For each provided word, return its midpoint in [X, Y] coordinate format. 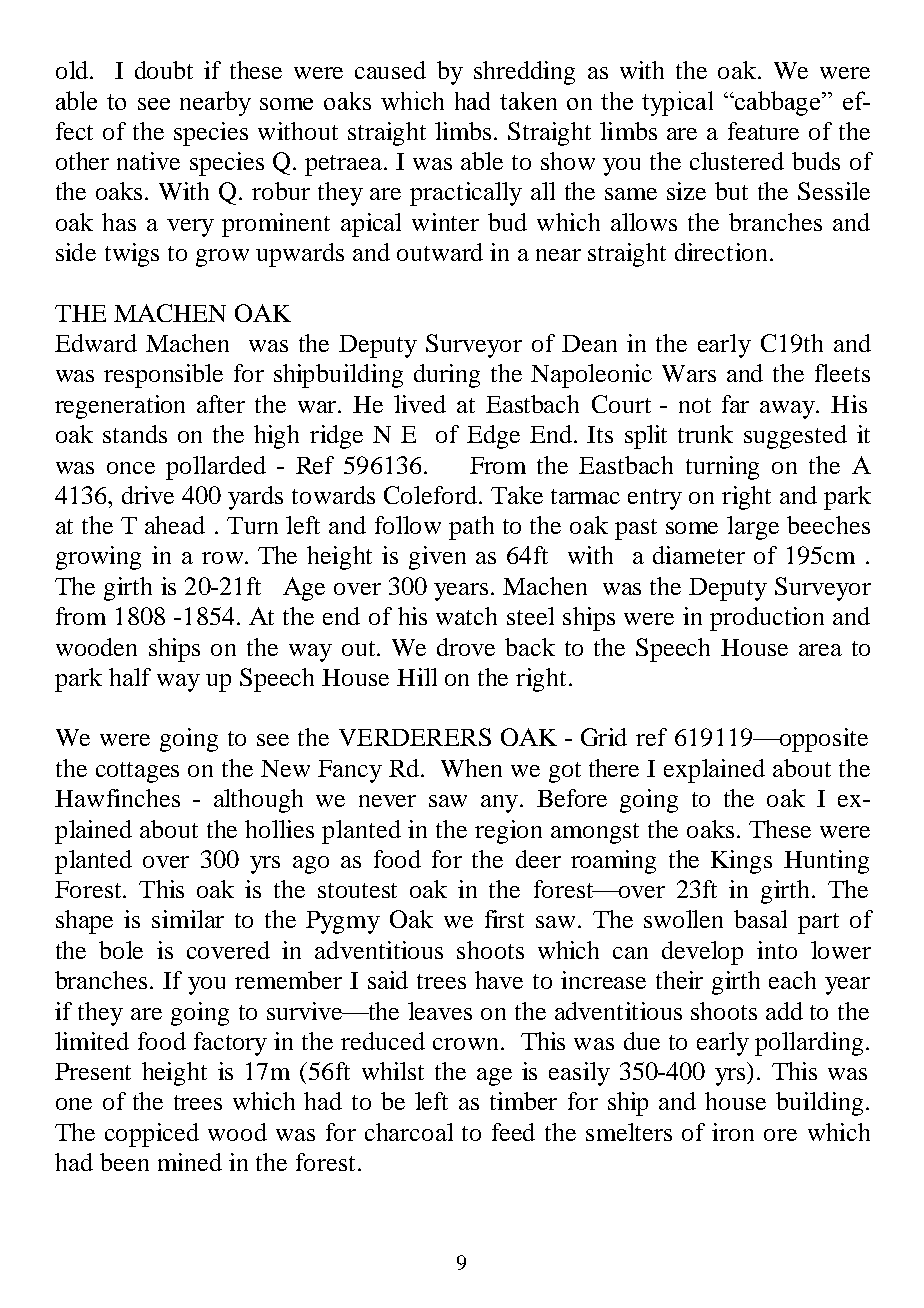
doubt [164, 70]
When [471, 768]
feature [763, 131]
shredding [524, 73]
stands [135, 434]
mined [190, 1162]
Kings [741, 862]
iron [733, 1132]
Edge [493, 437]
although [258, 801]
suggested [795, 437]
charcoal [409, 1132]
